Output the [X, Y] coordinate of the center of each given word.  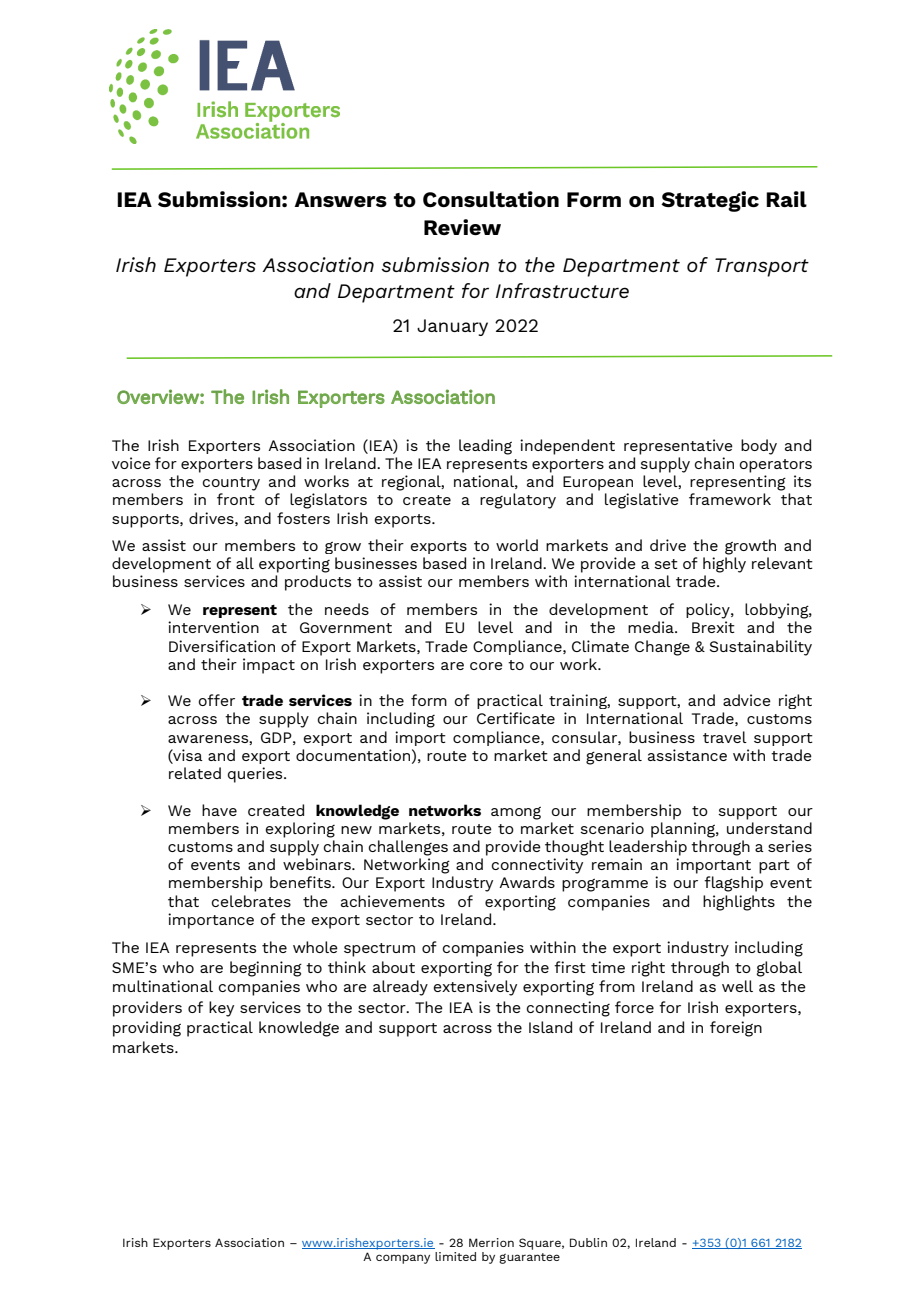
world [517, 545]
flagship [733, 884]
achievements [393, 901]
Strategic [710, 201]
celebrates [251, 901]
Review [462, 227]
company [403, 1259]
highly [724, 565]
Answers [340, 199]
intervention [213, 627]
